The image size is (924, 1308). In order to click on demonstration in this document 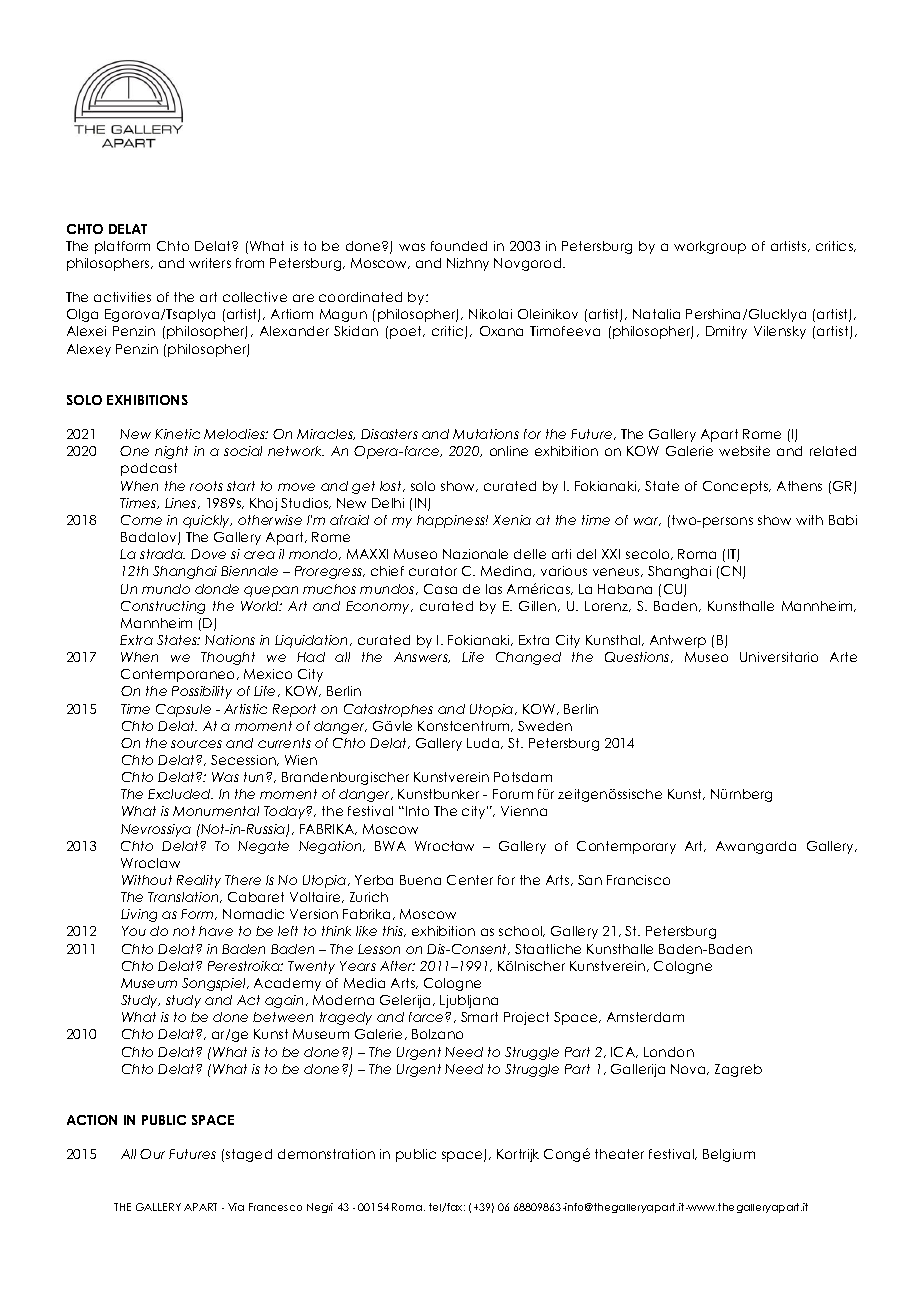, I will do `click(326, 1154)`.
